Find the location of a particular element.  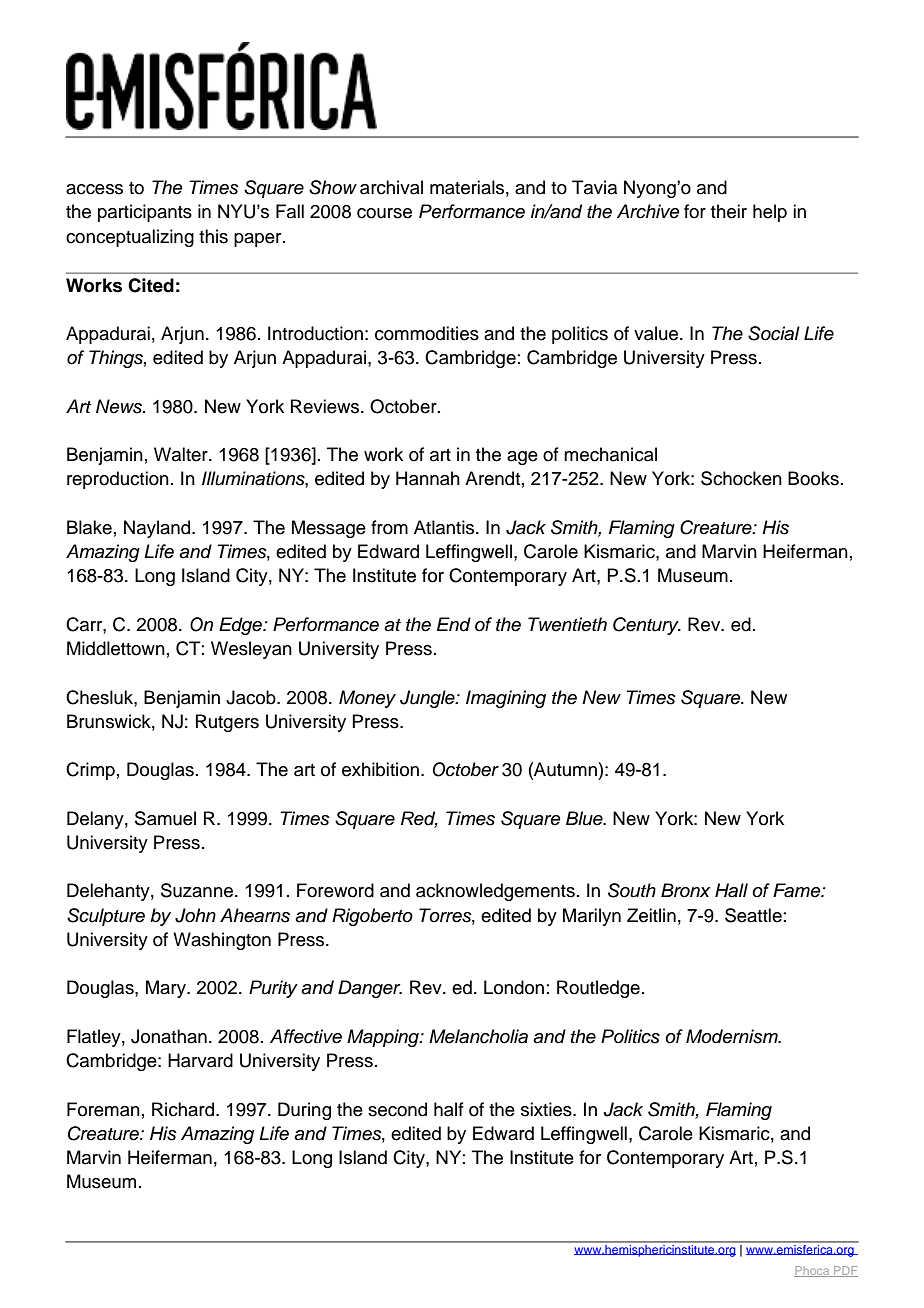

half is located at coordinates (449, 1109).
